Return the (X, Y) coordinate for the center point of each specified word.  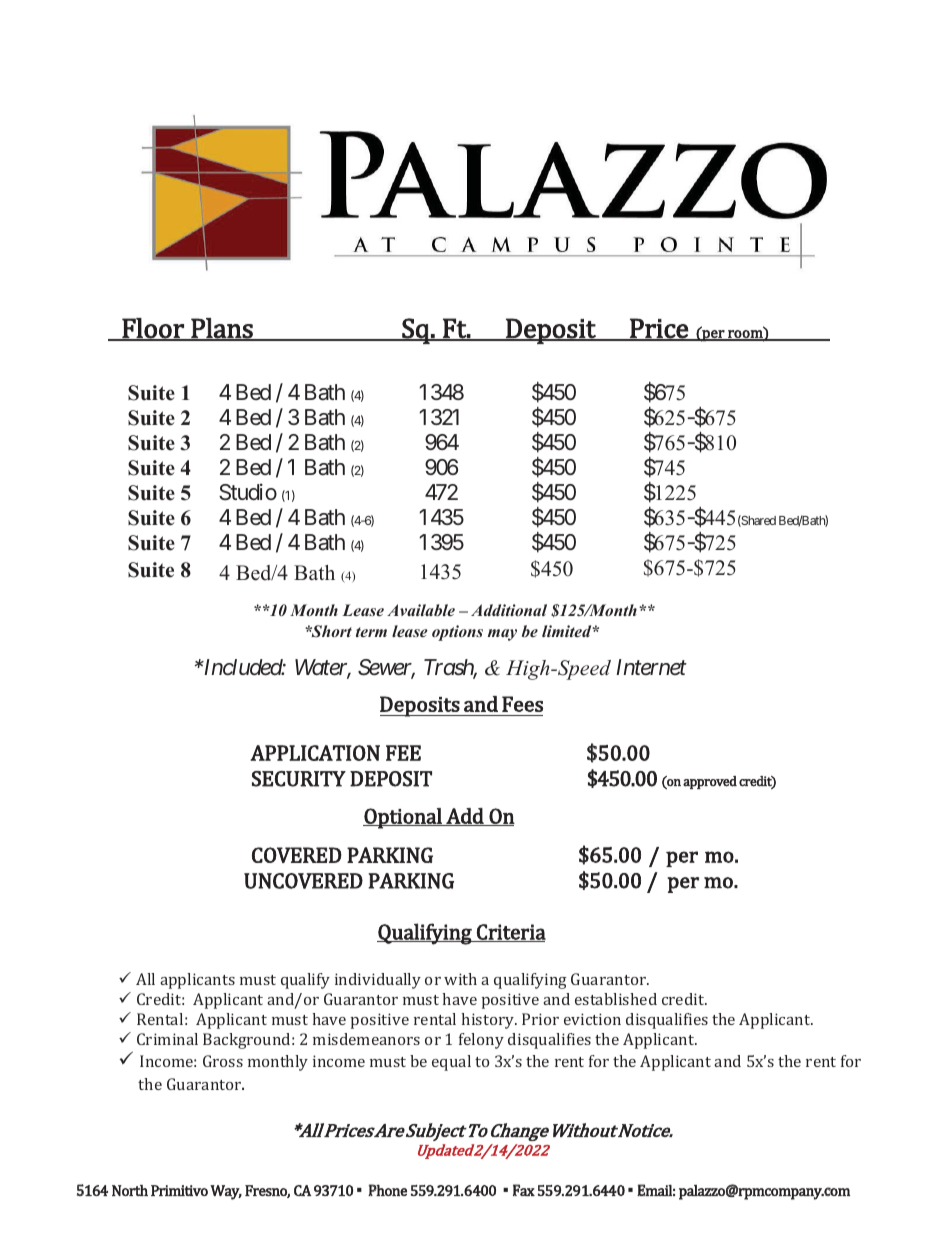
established (616, 999)
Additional (509, 610)
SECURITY (299, 779)
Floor (153, 329)
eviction (592, 1019)
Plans (222, 329)
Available (421, 610)
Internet (651, 667)
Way (226, 1192)
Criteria (510, 933)
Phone (387, 1190)
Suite (151, 570)
